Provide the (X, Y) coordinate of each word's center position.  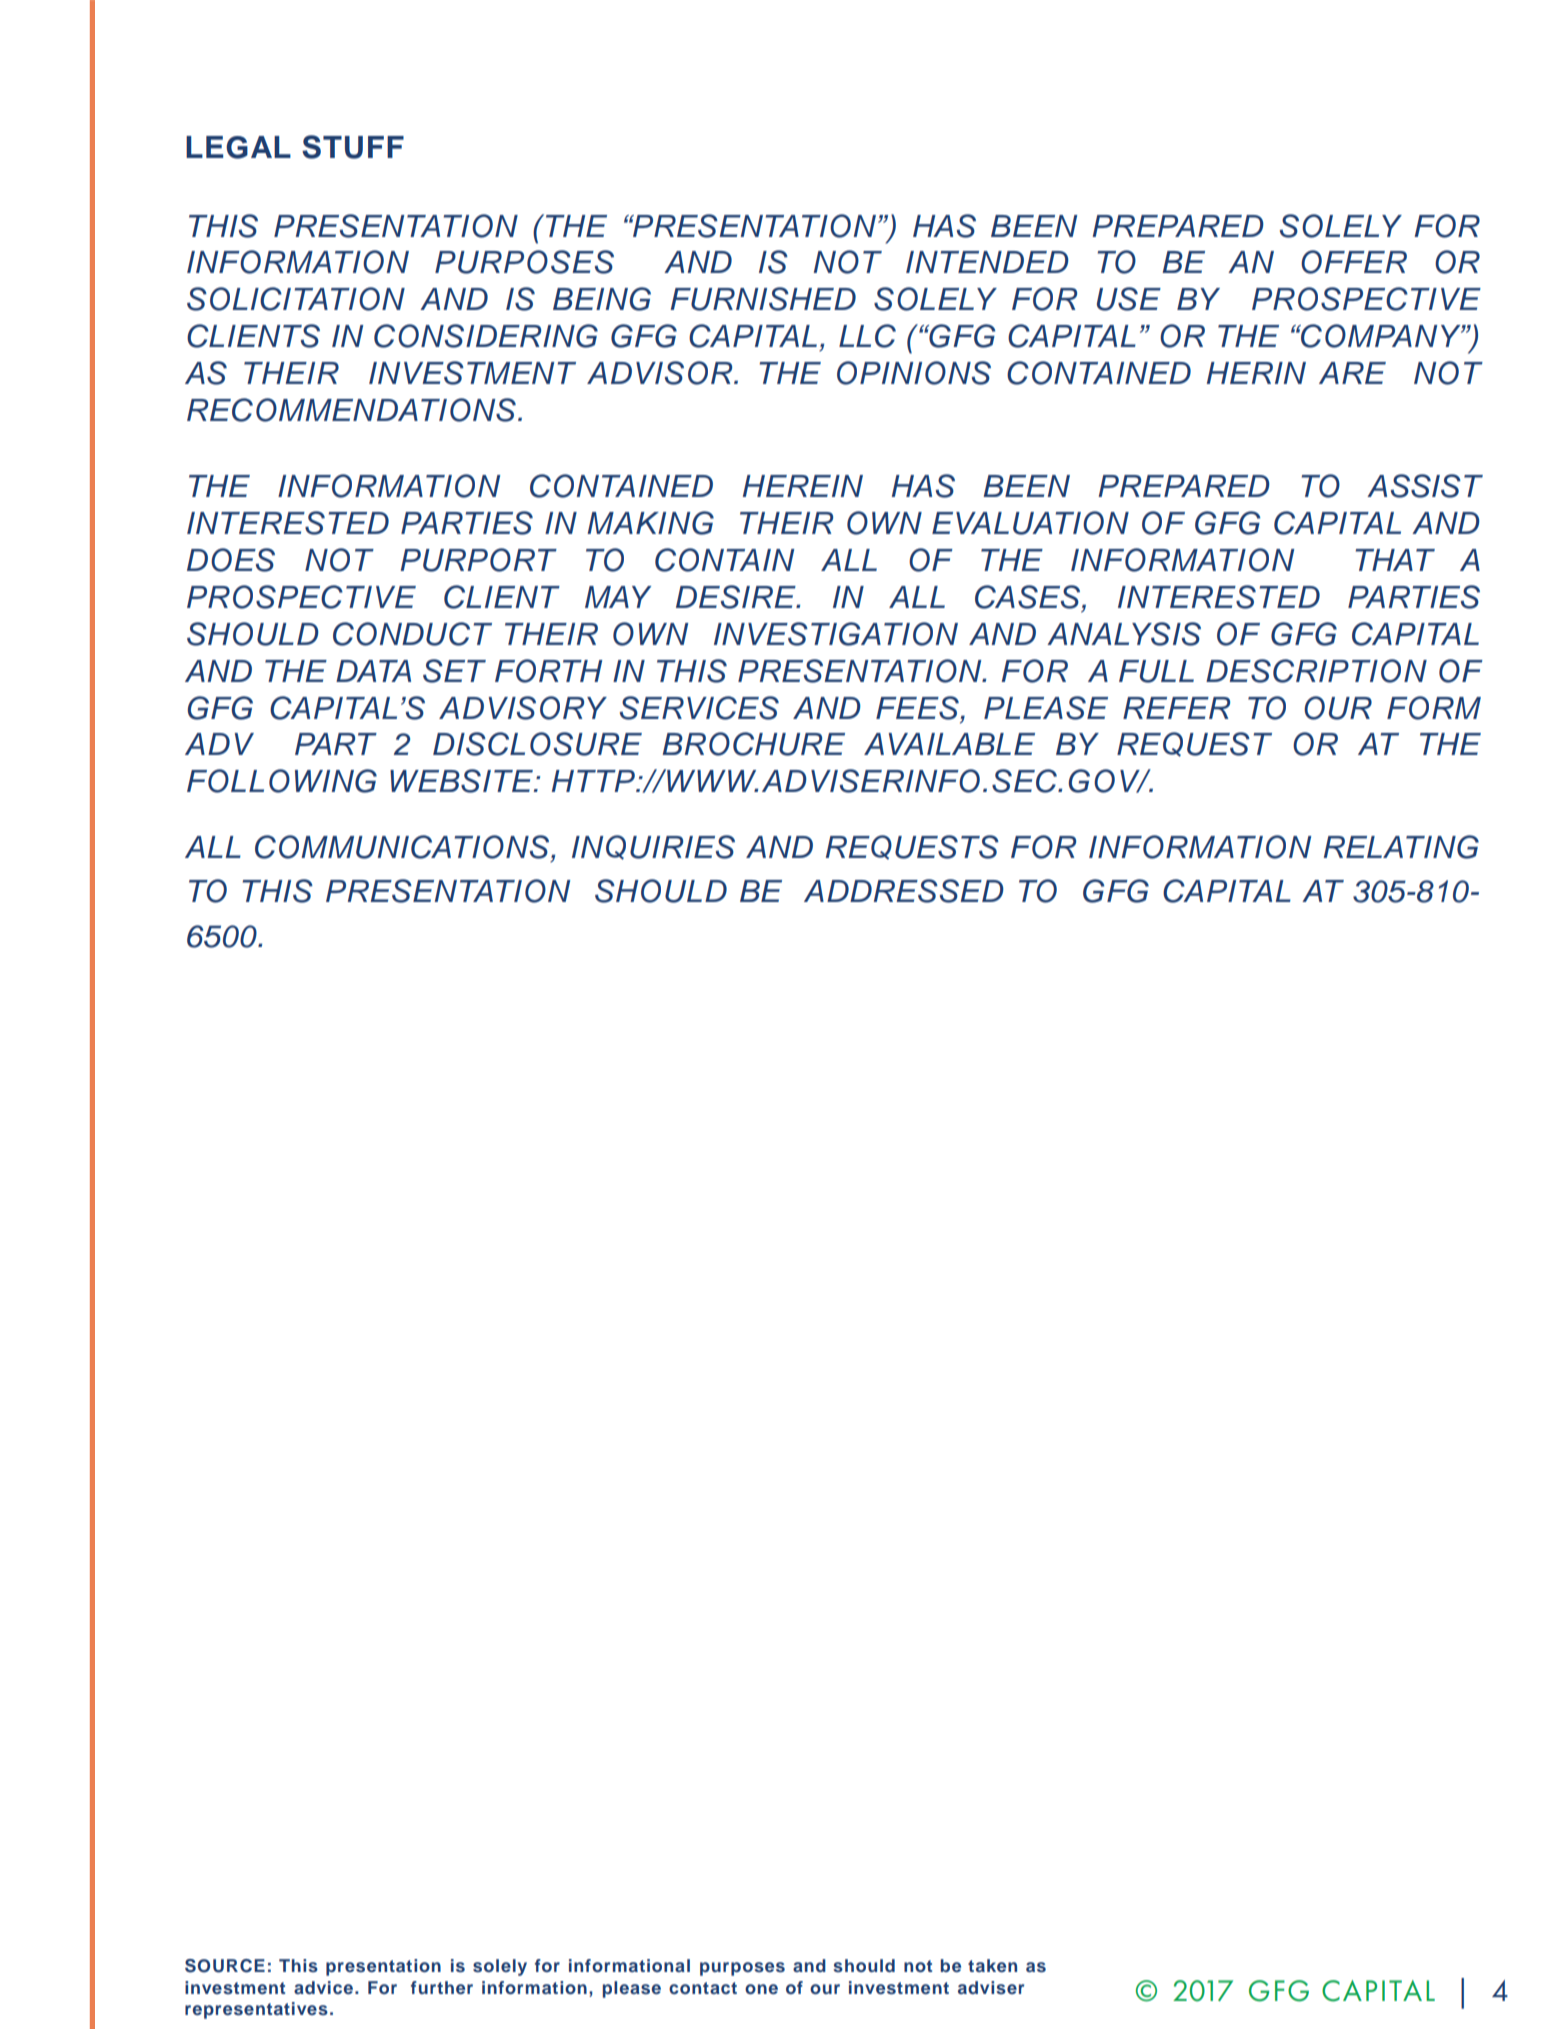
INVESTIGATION (836, 634)
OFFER (1354, 262)
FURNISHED (763, 299)
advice (323, 1987)
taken (992, 1965)
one (761, 1989)
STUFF (353, 147)
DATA (373, 671)
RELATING (1401, 847)
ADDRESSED (904, 891)
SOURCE (225, 1966)
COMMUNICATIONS (403, 847)
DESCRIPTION (1316, 671)
